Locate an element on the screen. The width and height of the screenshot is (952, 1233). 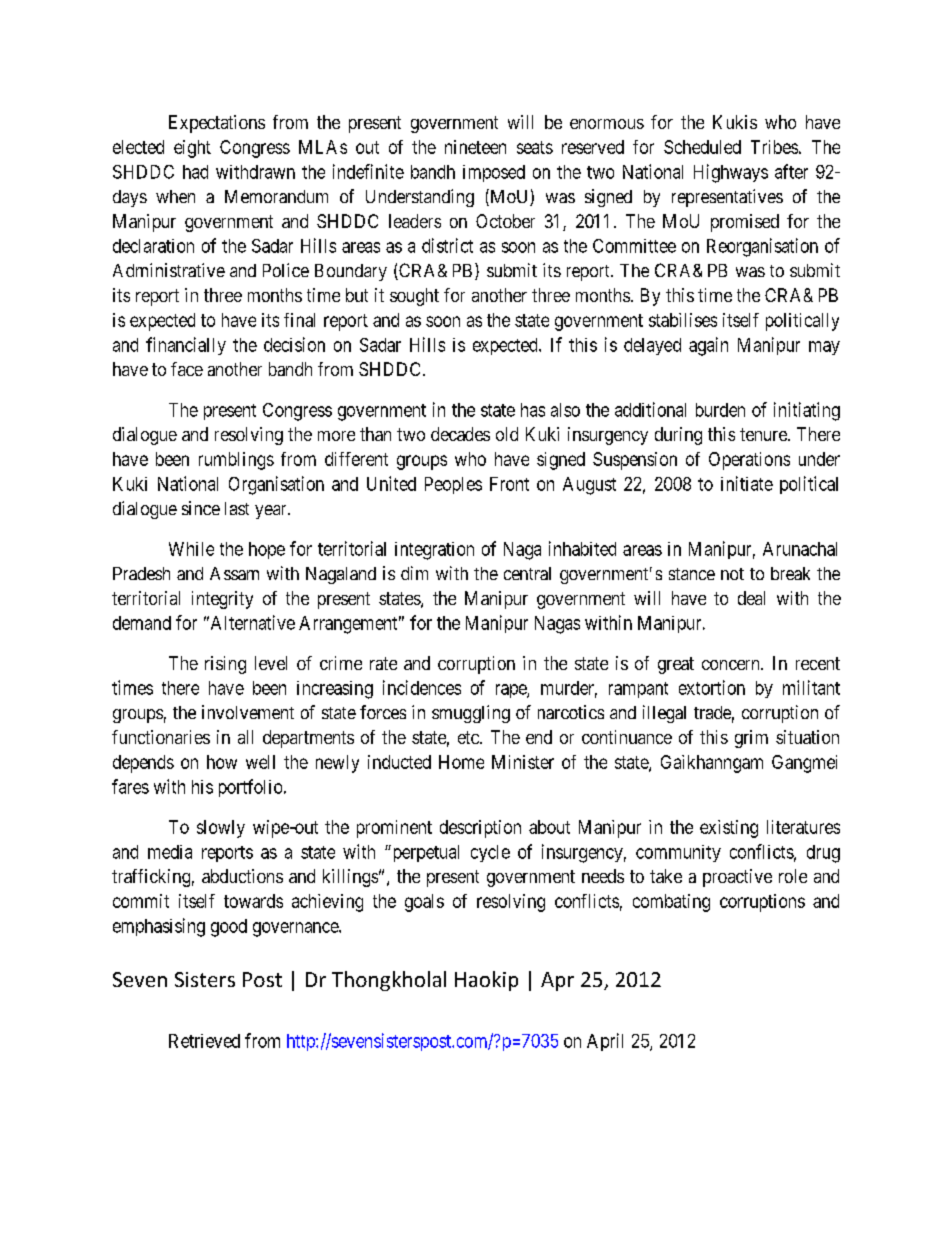
eight is located at coordinates (192, 149).
